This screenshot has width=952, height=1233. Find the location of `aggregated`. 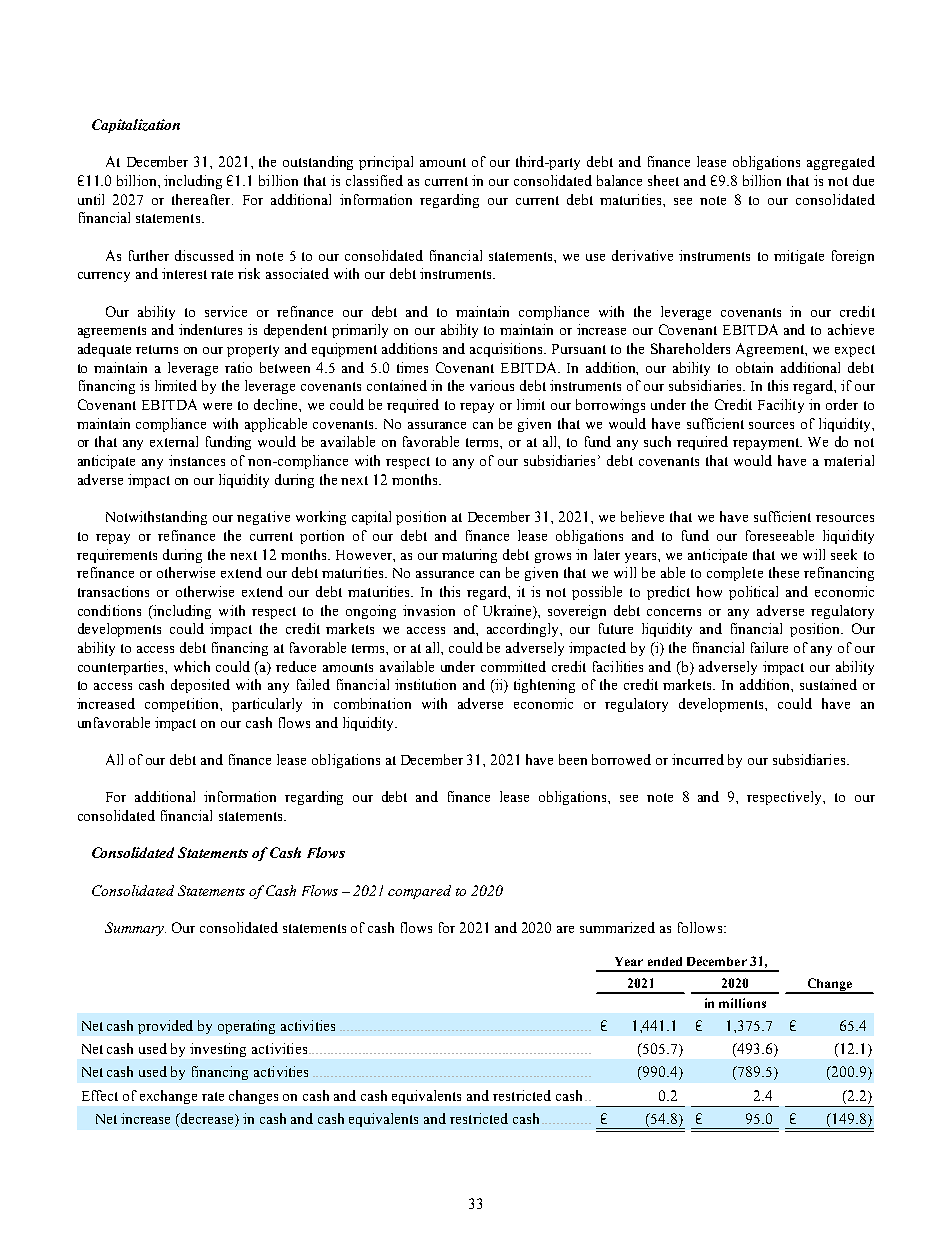

aggregated is located at coordinates (841, 163).
